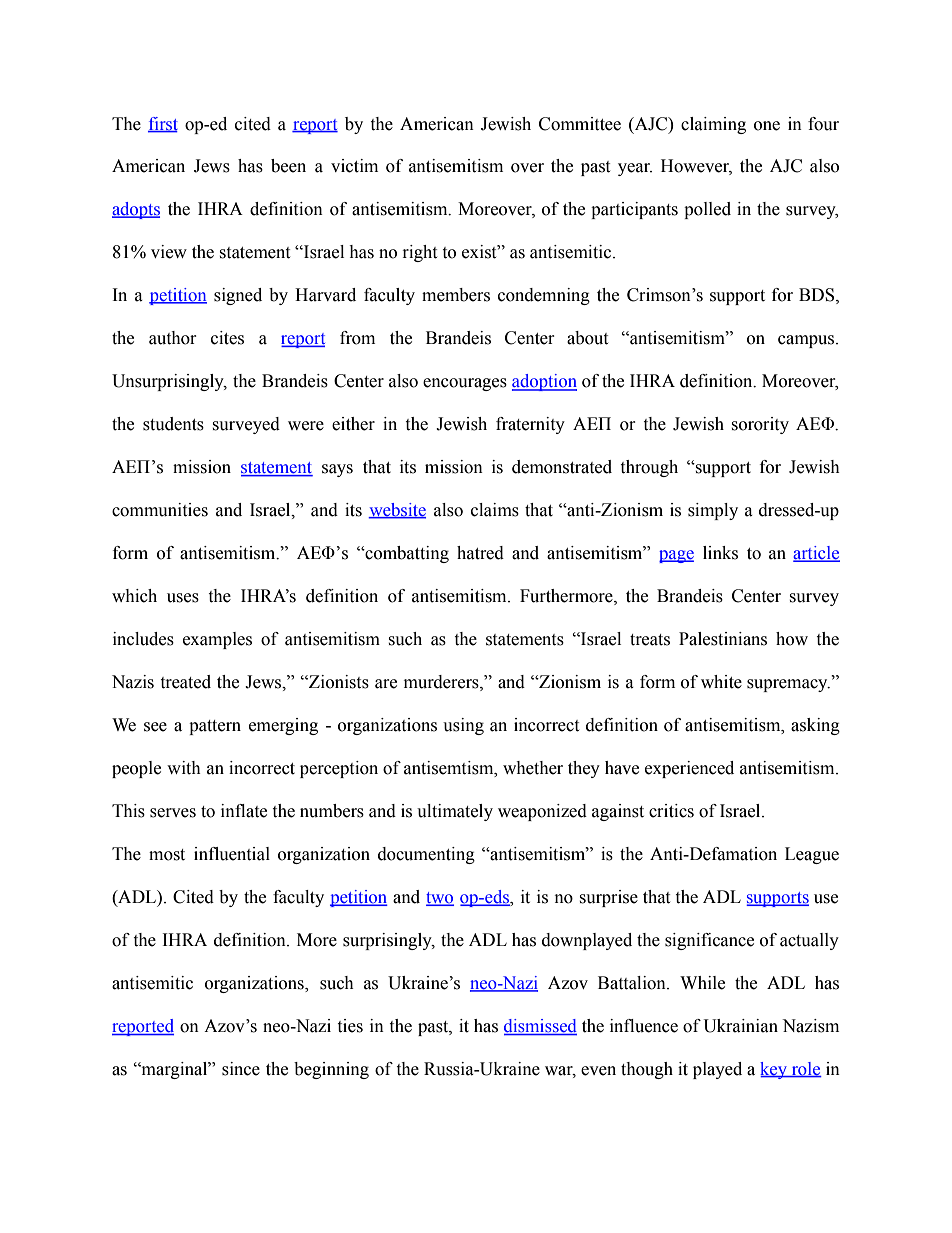 This screenshot has width=952, height=1233. Describe the element at coordinates (241, 1069) in the screenshot. I see `since` at that location.
